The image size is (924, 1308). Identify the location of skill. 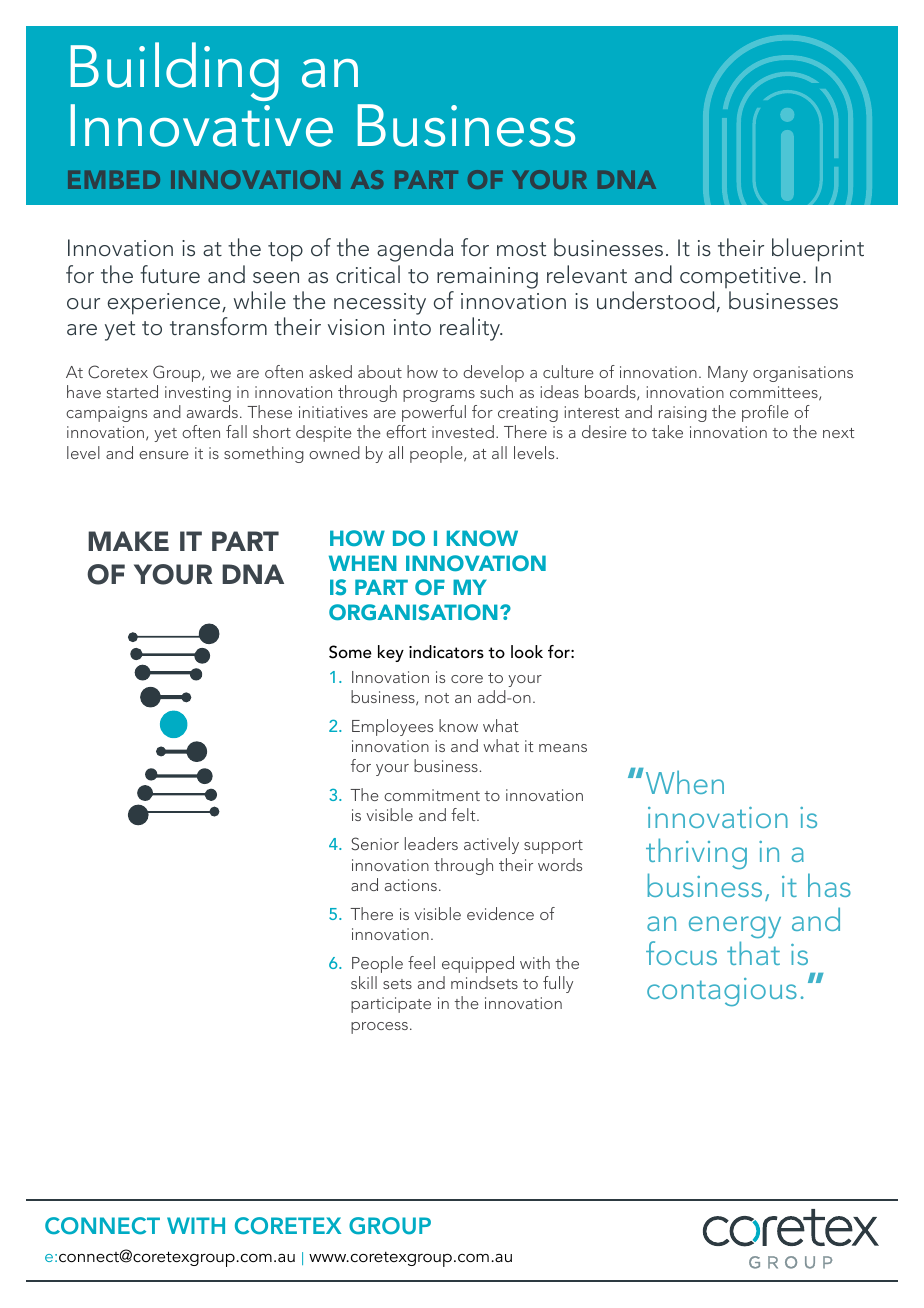
(364, 982).
